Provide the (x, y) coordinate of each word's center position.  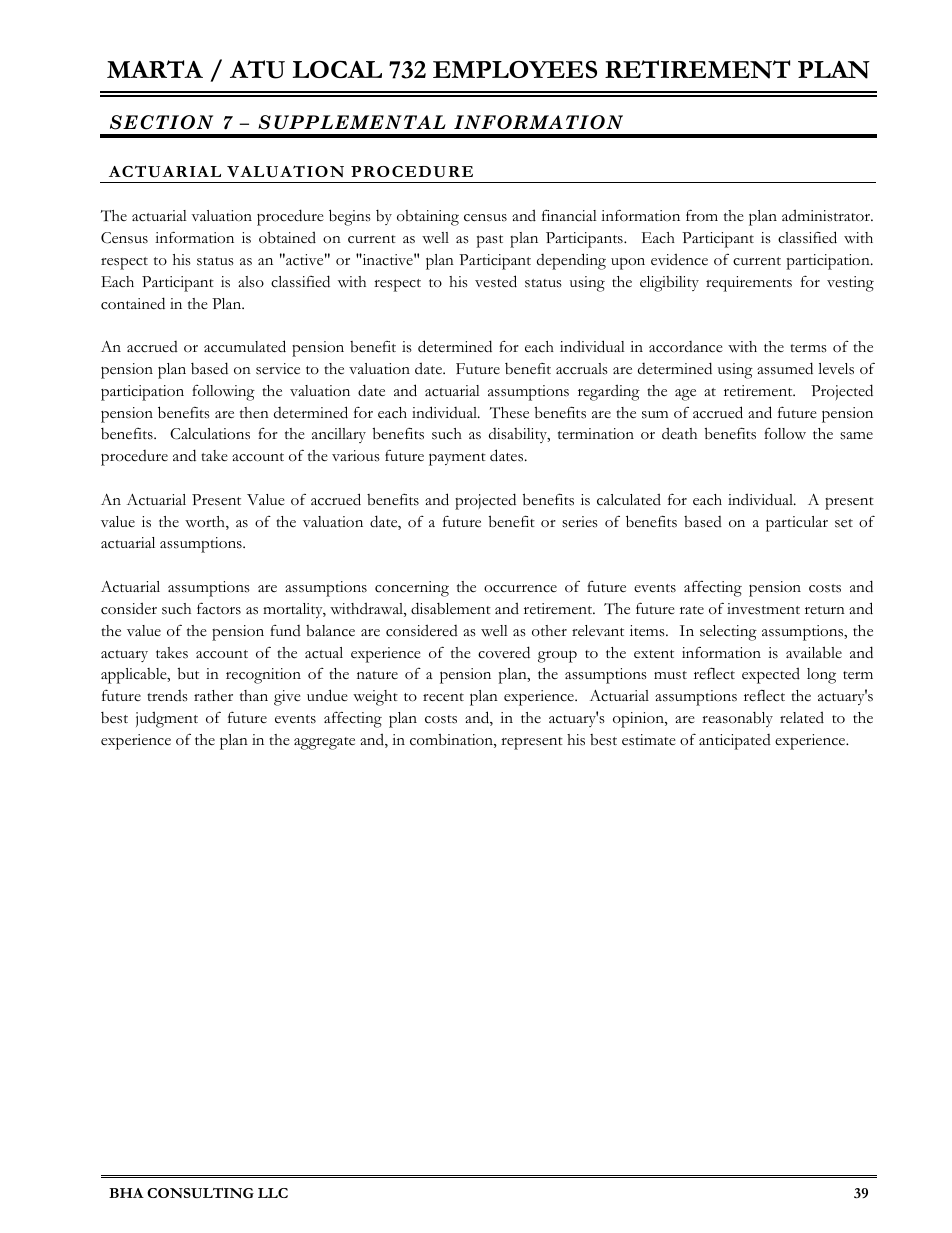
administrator (827, 215)
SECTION (161, 122)
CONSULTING (200, 1193)
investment (763, 609)
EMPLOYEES (515, 69)
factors (219, 608)
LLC (273, 1193)
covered (504, 652)
